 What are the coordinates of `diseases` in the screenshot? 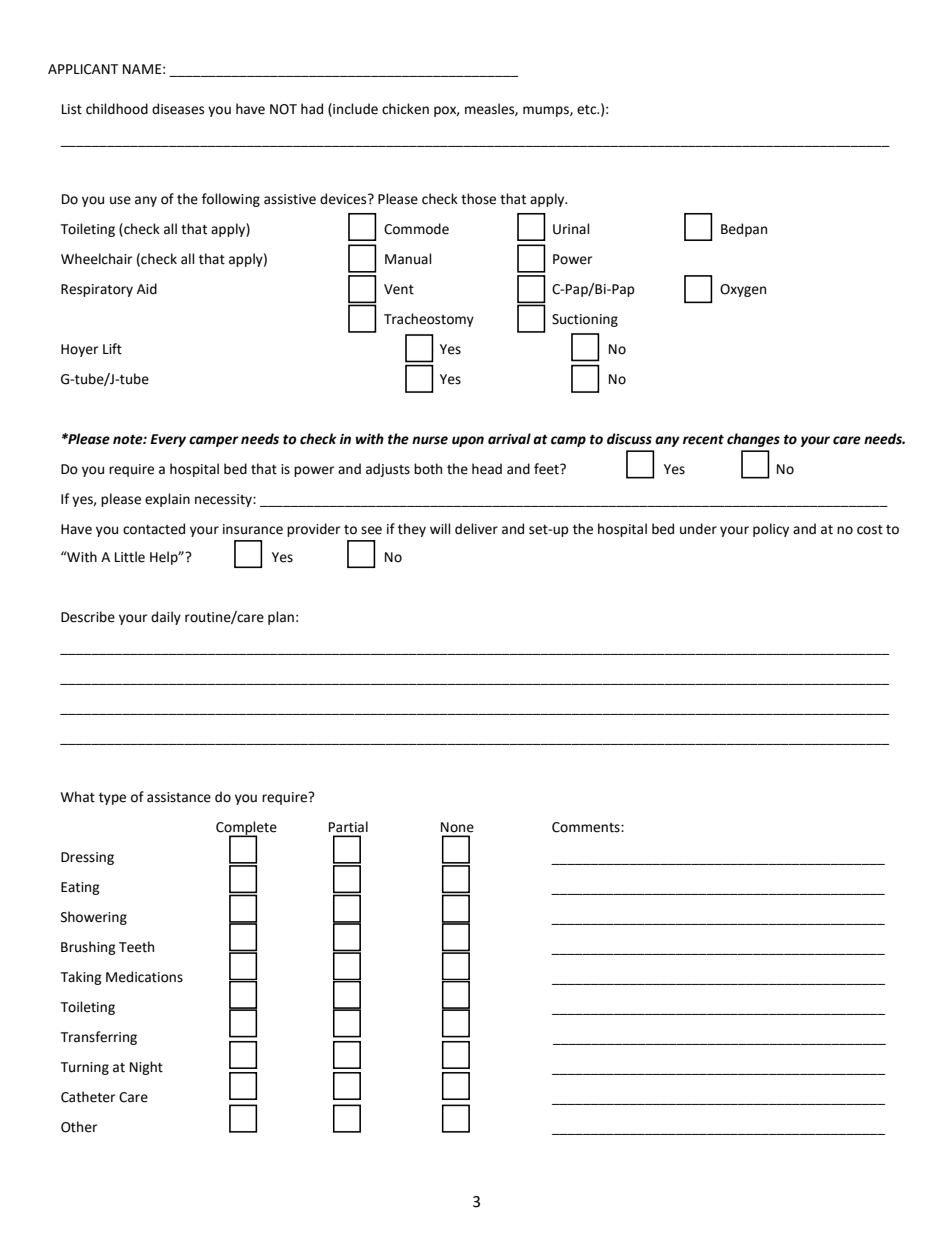 It's located at (178, 109).
